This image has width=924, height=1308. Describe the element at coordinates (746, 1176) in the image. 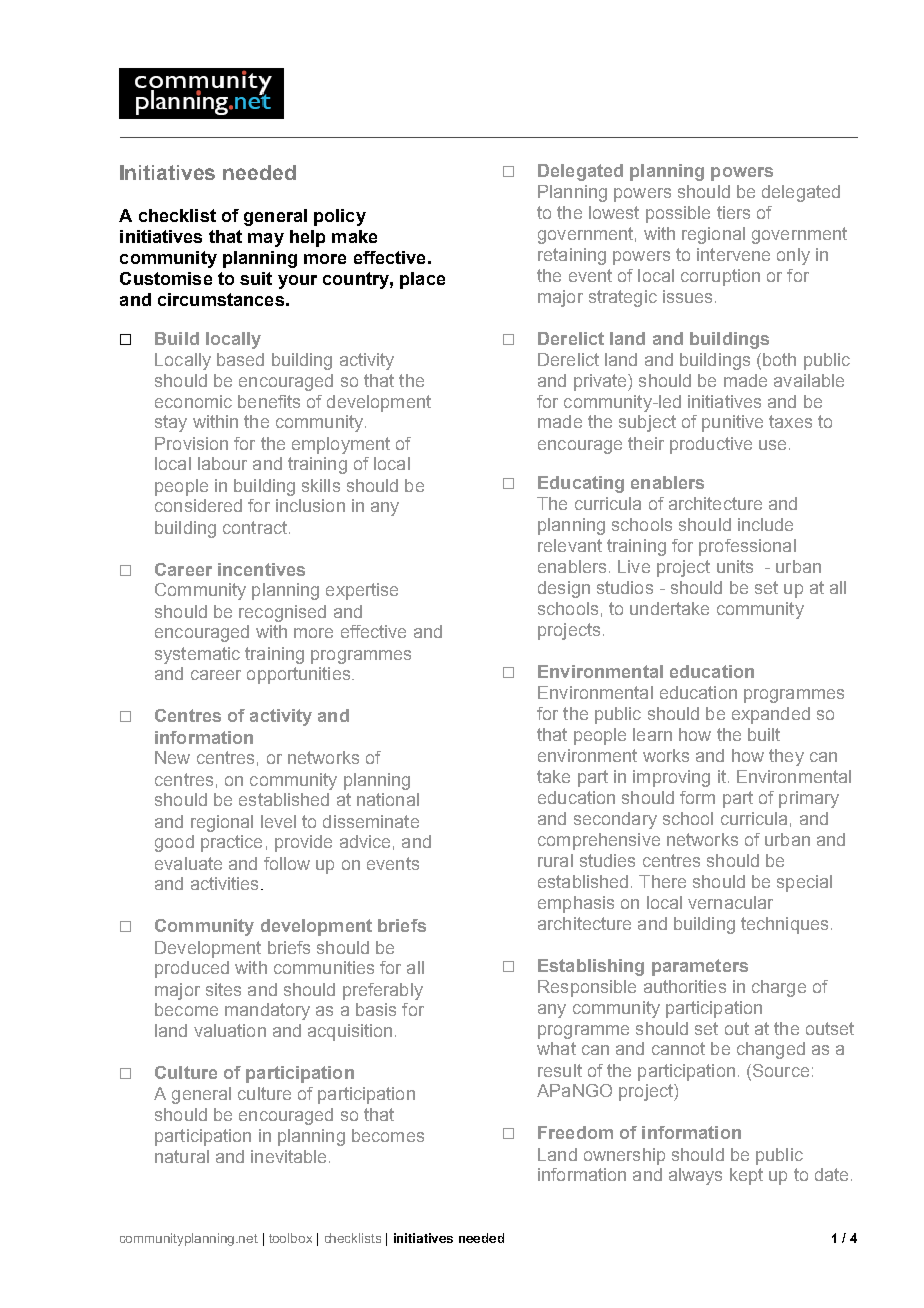

I see `kept` at that location.
